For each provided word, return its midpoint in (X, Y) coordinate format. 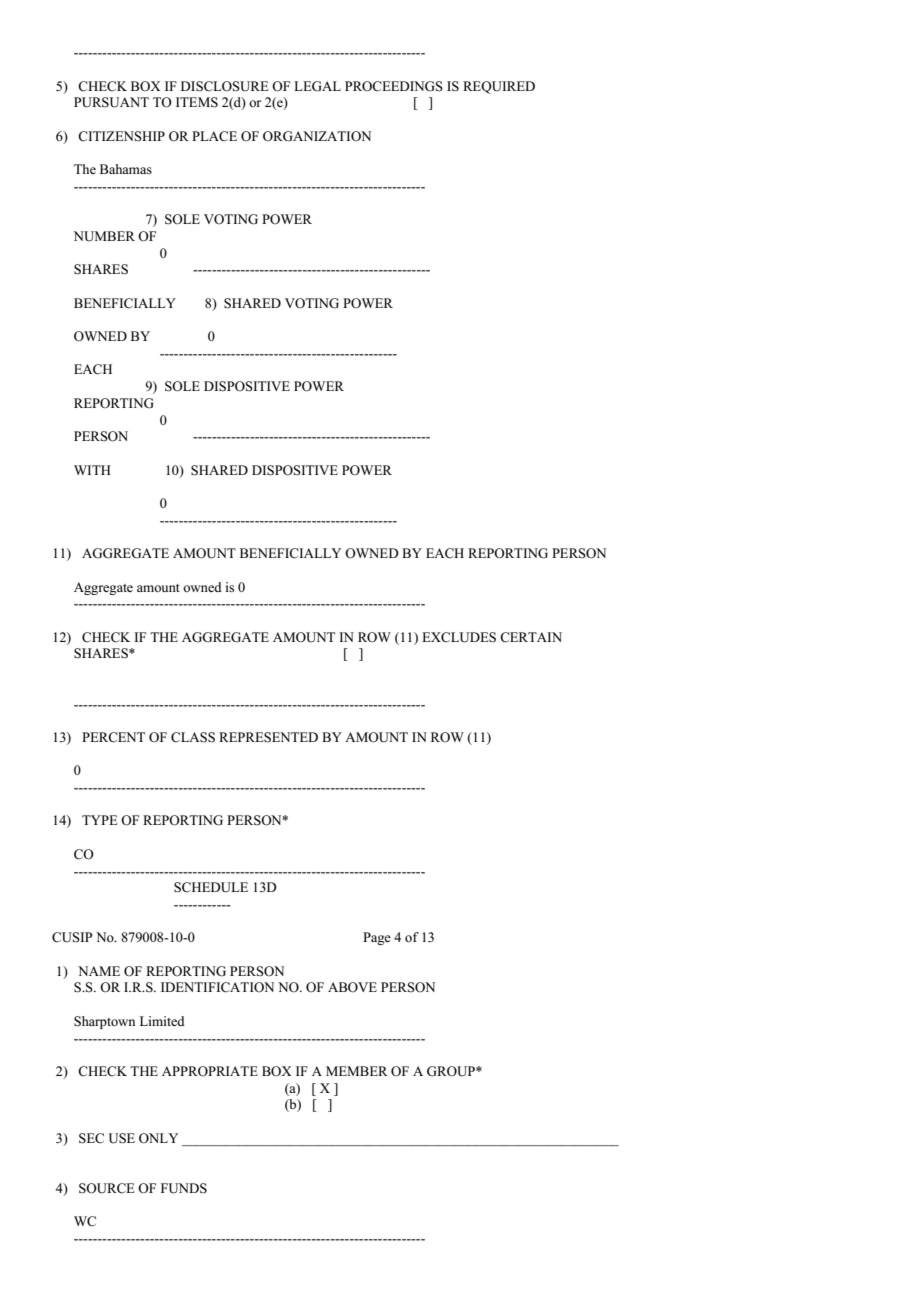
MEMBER (357, 1071)
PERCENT (113, 737)
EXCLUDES (459, 637)
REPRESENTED (268, 737)
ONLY (158, 1138)
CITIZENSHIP (121, 136)
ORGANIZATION (317, 136)
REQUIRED (499, 87)
